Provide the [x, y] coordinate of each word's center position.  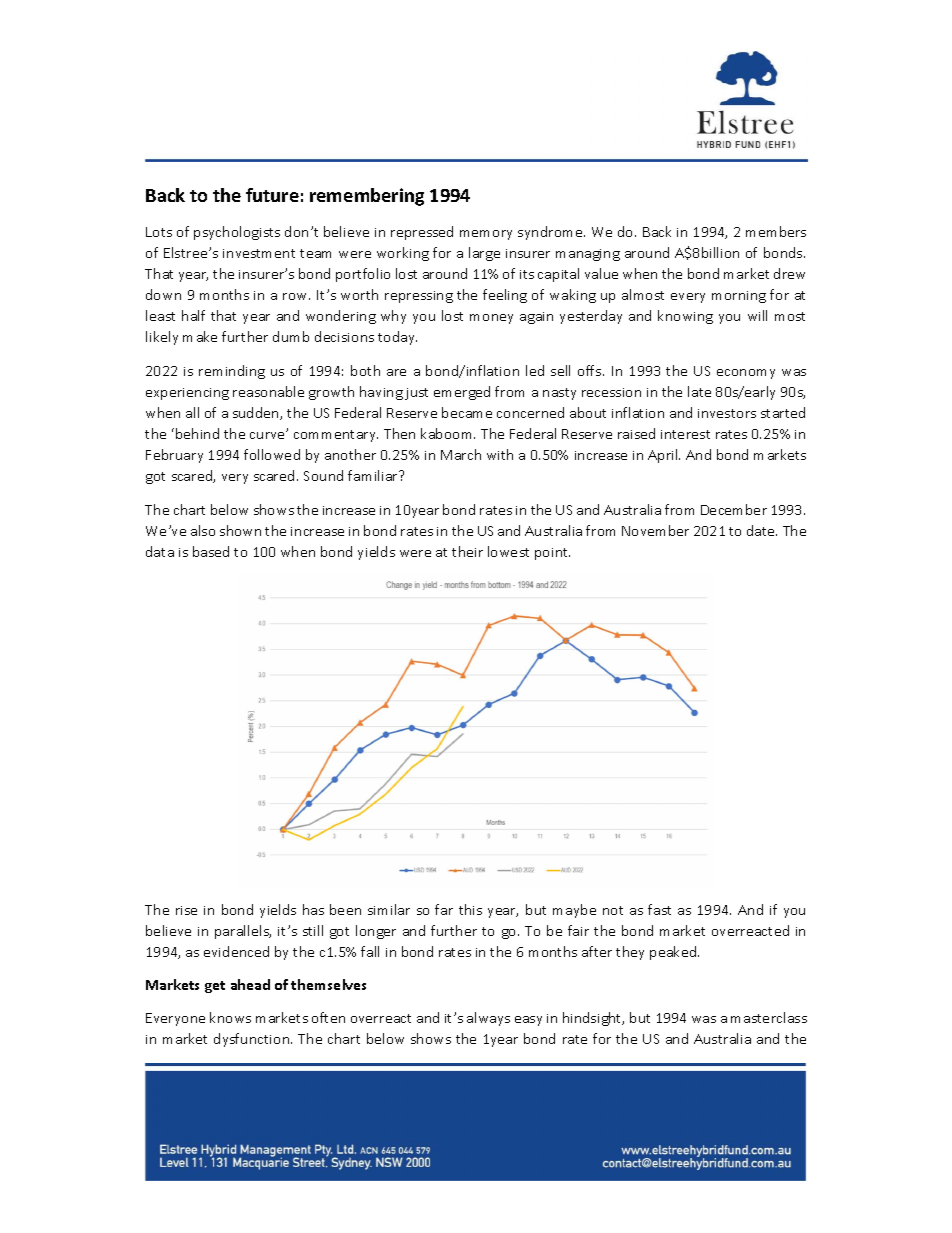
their [467, 551]
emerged [462, 393]
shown [240, 530]
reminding [232, 372]
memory [486, 235]
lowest [508, 551]
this [470, 909]
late [699, 391]
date [762, 530]
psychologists [237, 233]
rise [186, 910]
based [211, 551]
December [734, 509]
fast [659, 909]
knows [230, 1017]
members [776, 231]
